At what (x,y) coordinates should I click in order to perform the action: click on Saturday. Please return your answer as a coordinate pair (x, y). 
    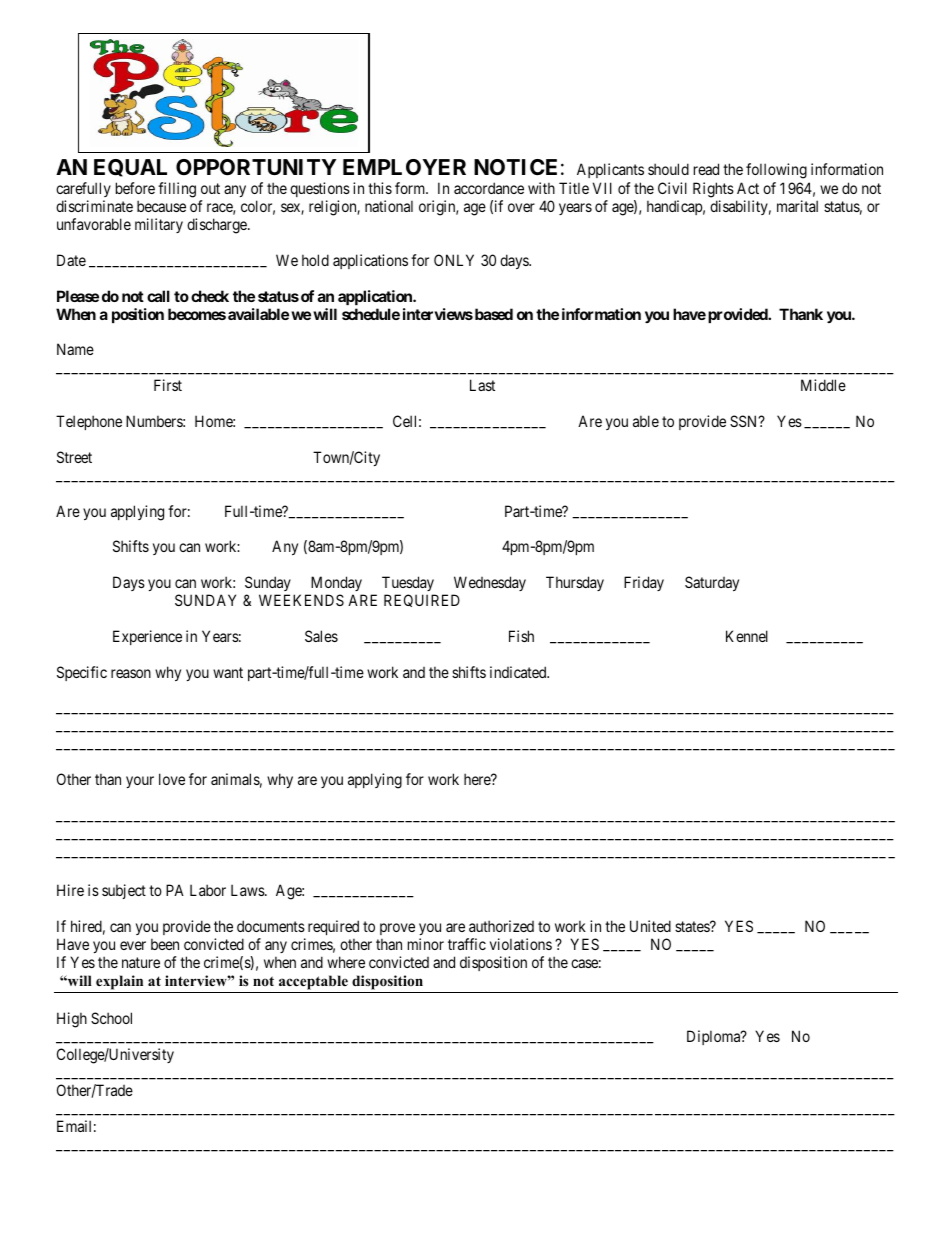
    Looking at the image, I should click on (712, 583).
